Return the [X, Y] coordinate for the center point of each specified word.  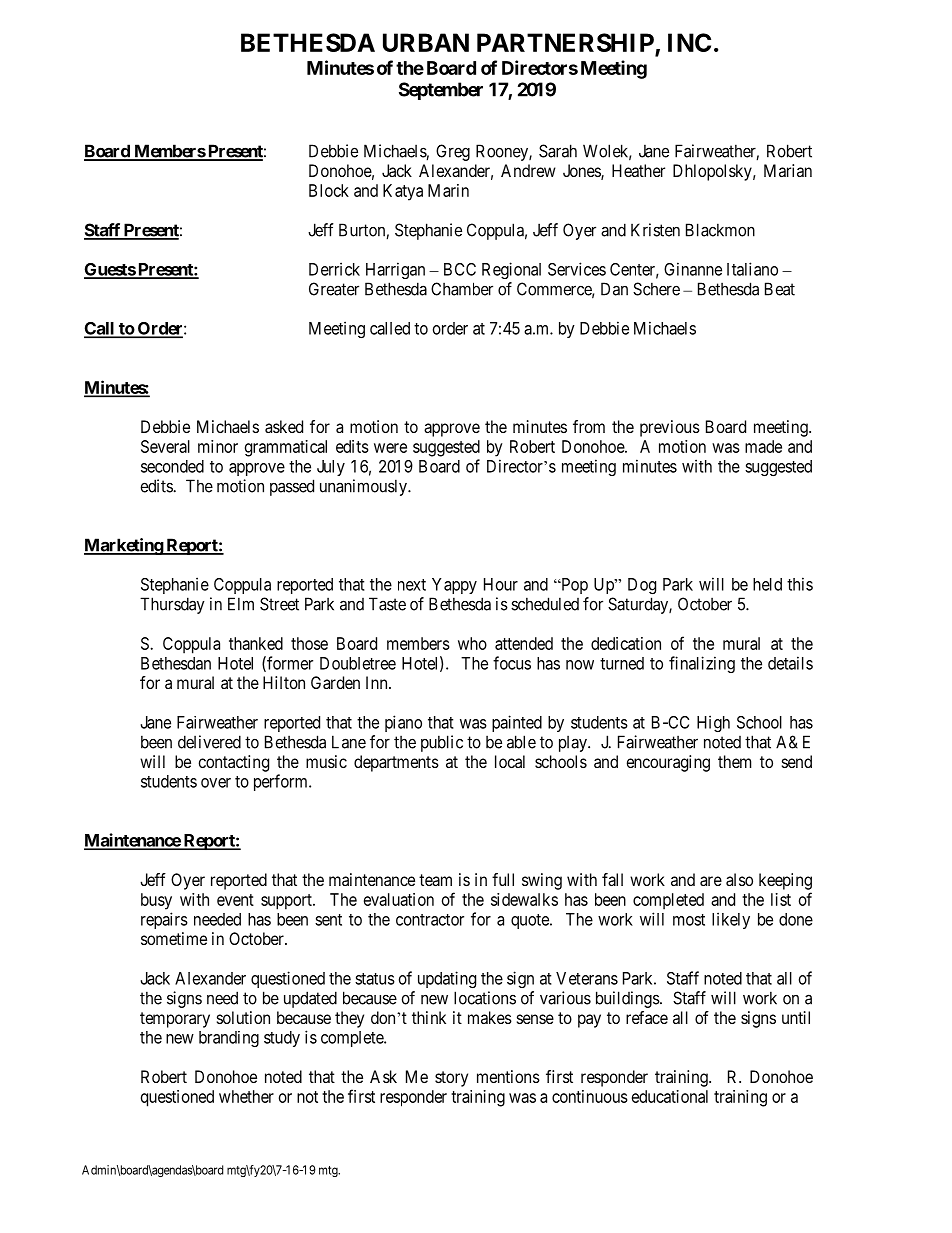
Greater [334, 289]
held [767, 584]
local [510, 761]
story [451, 1079]
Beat [780, 289]
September [441, 91]
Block [329, 190]
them [734, 761]
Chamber [462, 289]
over [216, 783]
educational [670, 1096]
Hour [501, 584]
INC [689, 42]
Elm [241, 604]
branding [229, 1039]
